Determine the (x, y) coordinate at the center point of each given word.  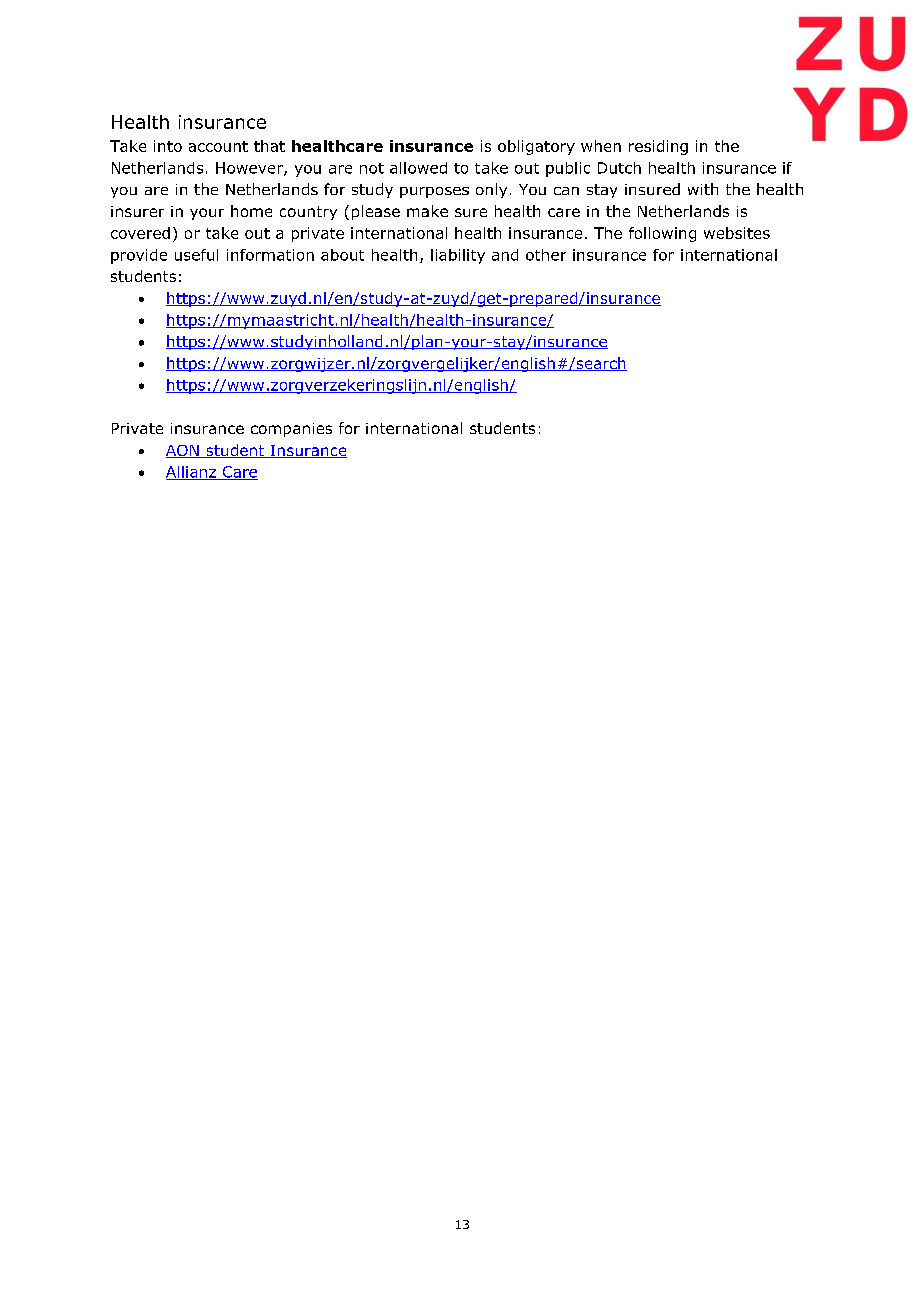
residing (658, 147)
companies (291, 430)
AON (183, 451)
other (546, 255)
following (662, 234)
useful (196, 255)
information (270, 255)
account (218, 146)
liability (458, 256)
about (342, 255)
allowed (418, 168)
